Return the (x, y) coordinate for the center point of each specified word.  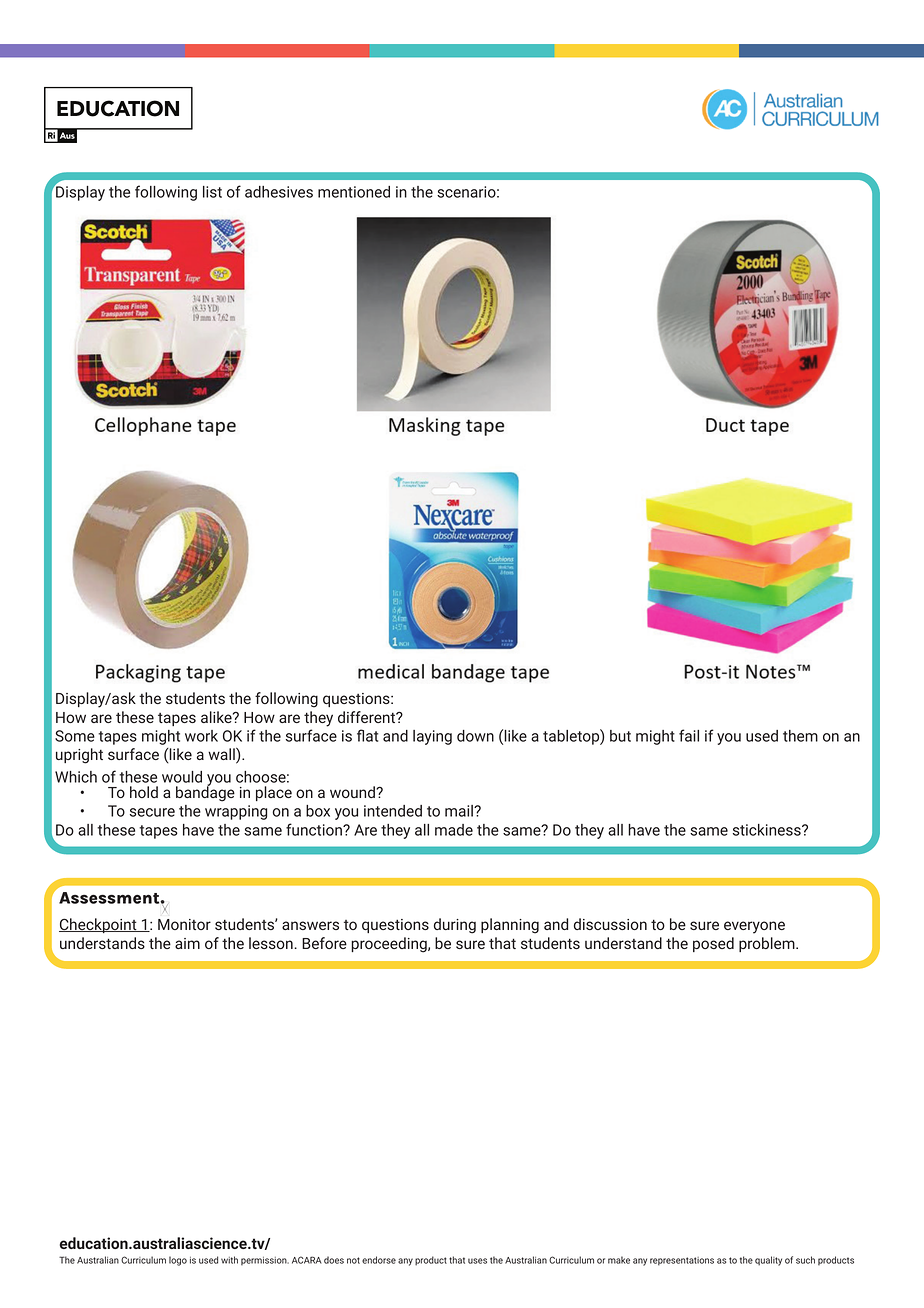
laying (432, 737)
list (212, 192)
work (201, 736)
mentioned (354, 192)
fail (689, 735)
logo (178, 1261)
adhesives (279, 192)
